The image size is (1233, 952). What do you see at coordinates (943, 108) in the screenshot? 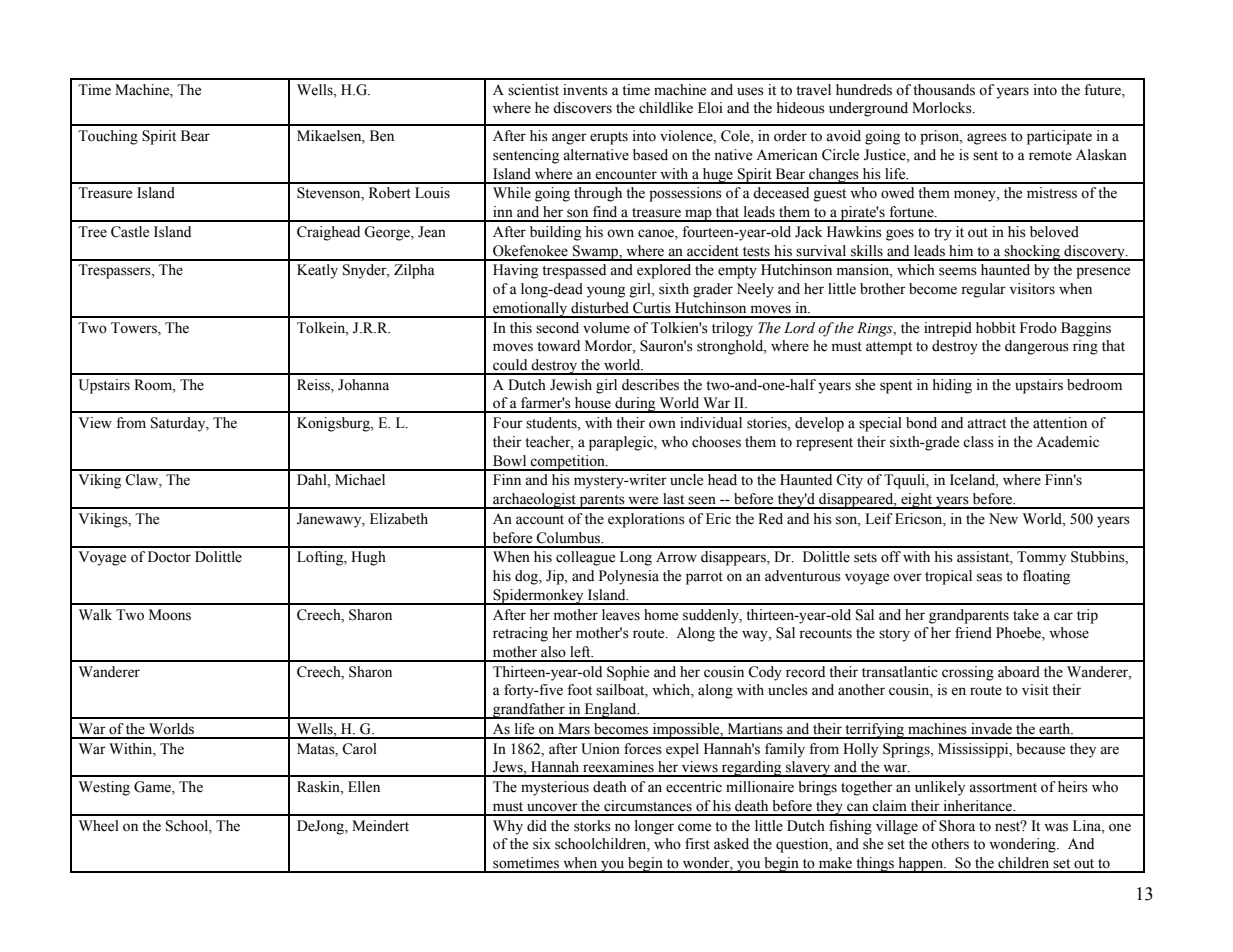
I see `Morlocks` at bounding box center [943, 108].
